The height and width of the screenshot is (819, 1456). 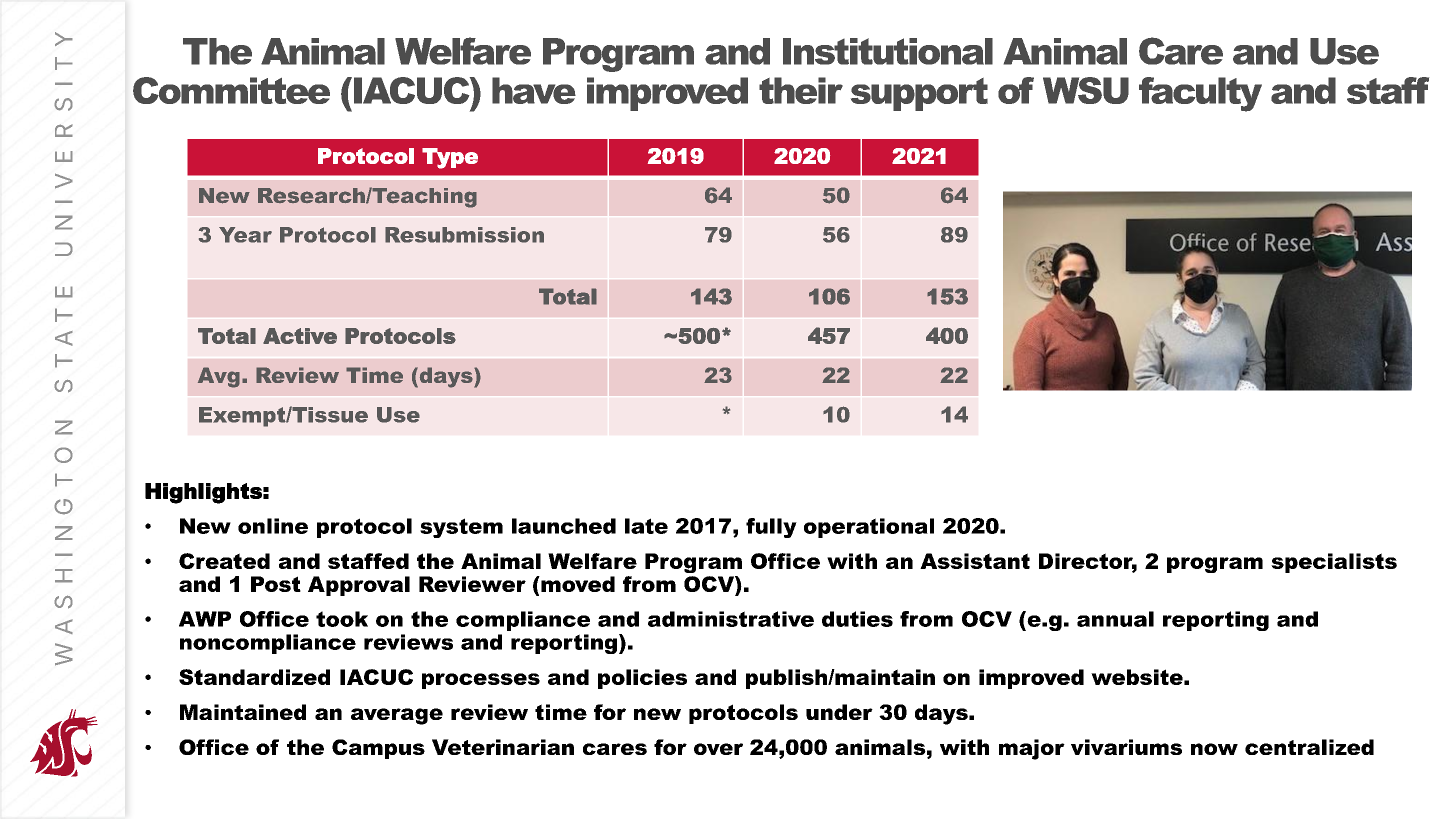 I want to click on their, so click(x=801, y=90).
